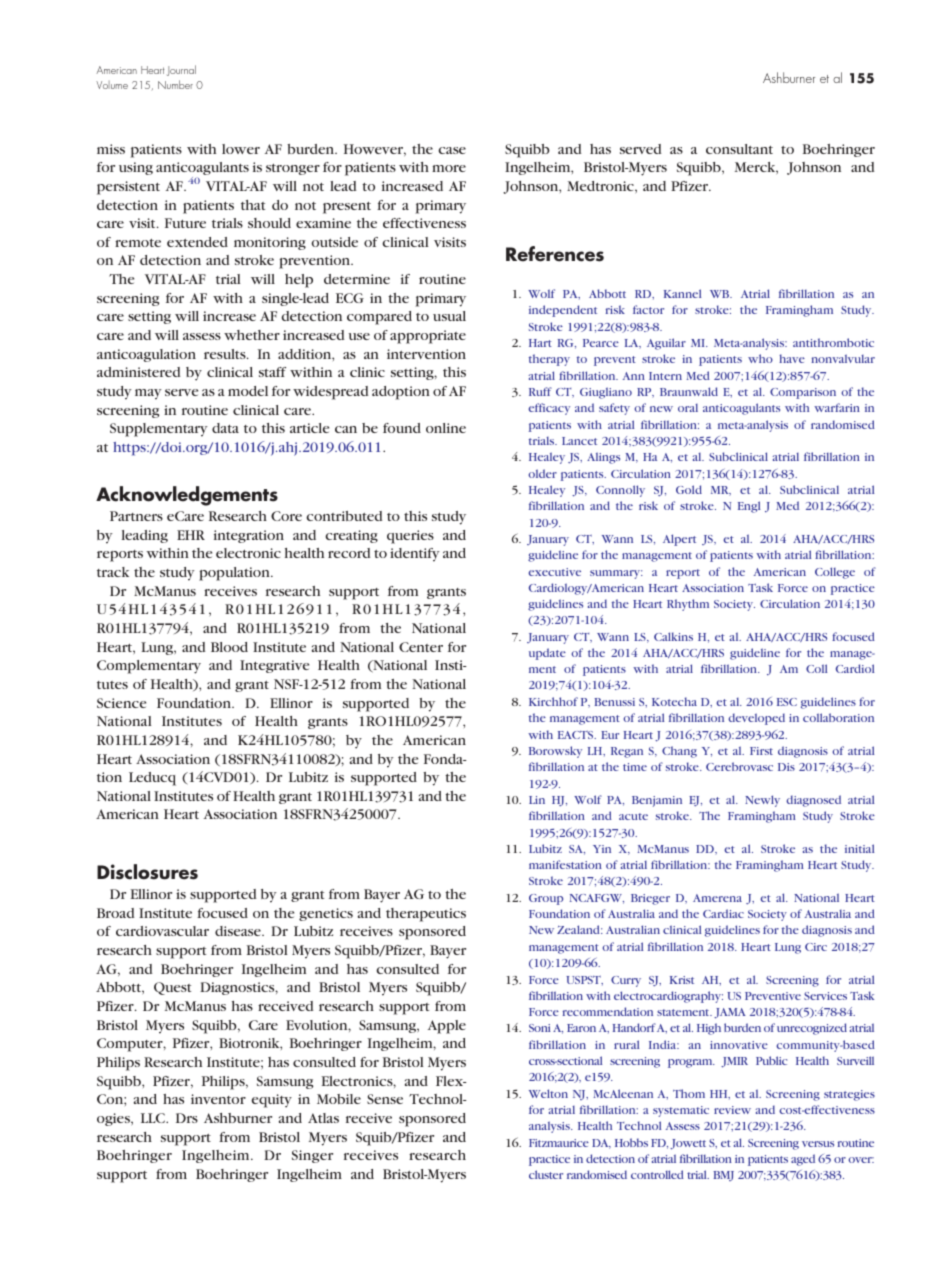  I want to click on disease, so click(239, 931).
